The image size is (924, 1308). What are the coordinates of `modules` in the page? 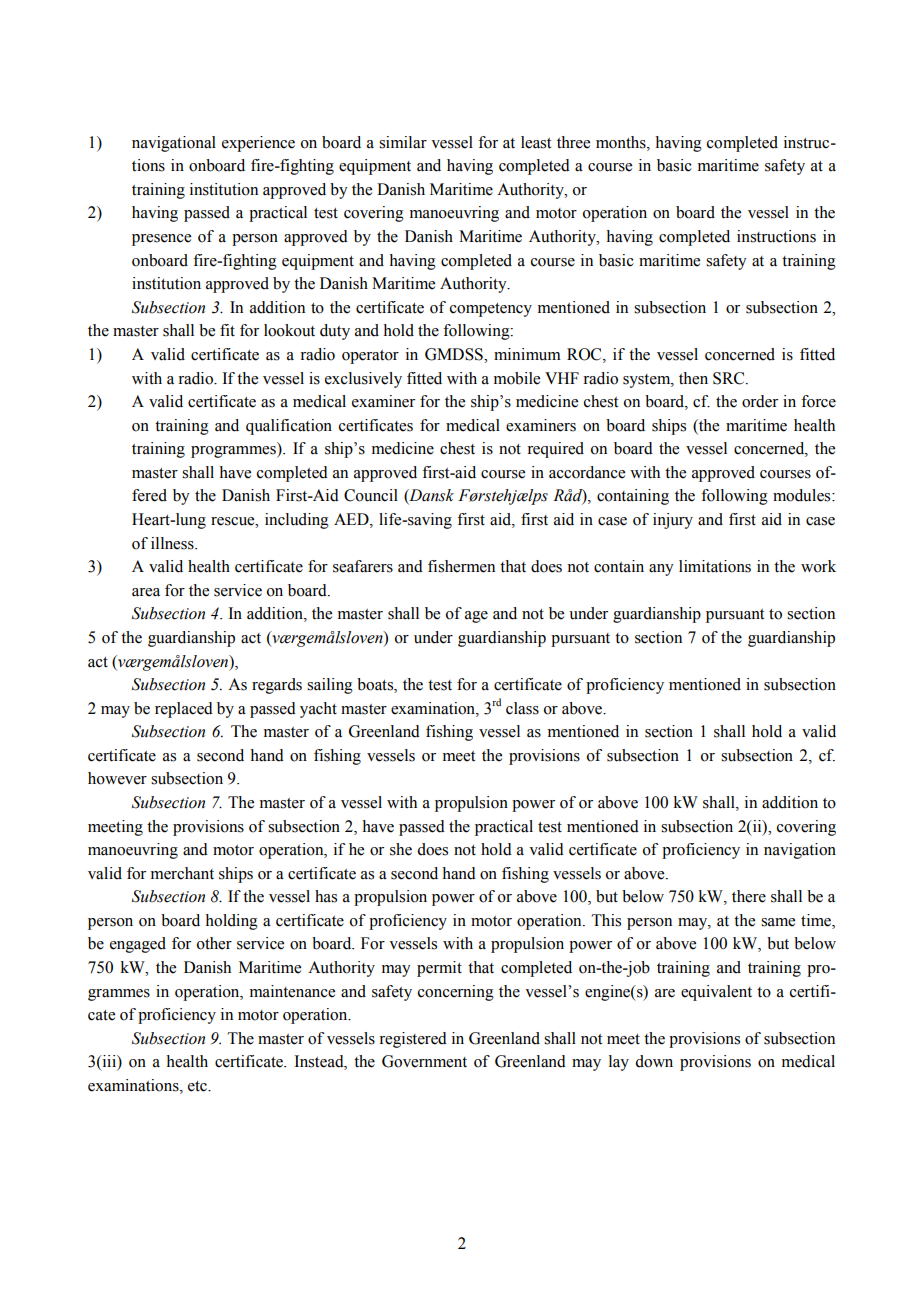 It's located at (803, 495).
